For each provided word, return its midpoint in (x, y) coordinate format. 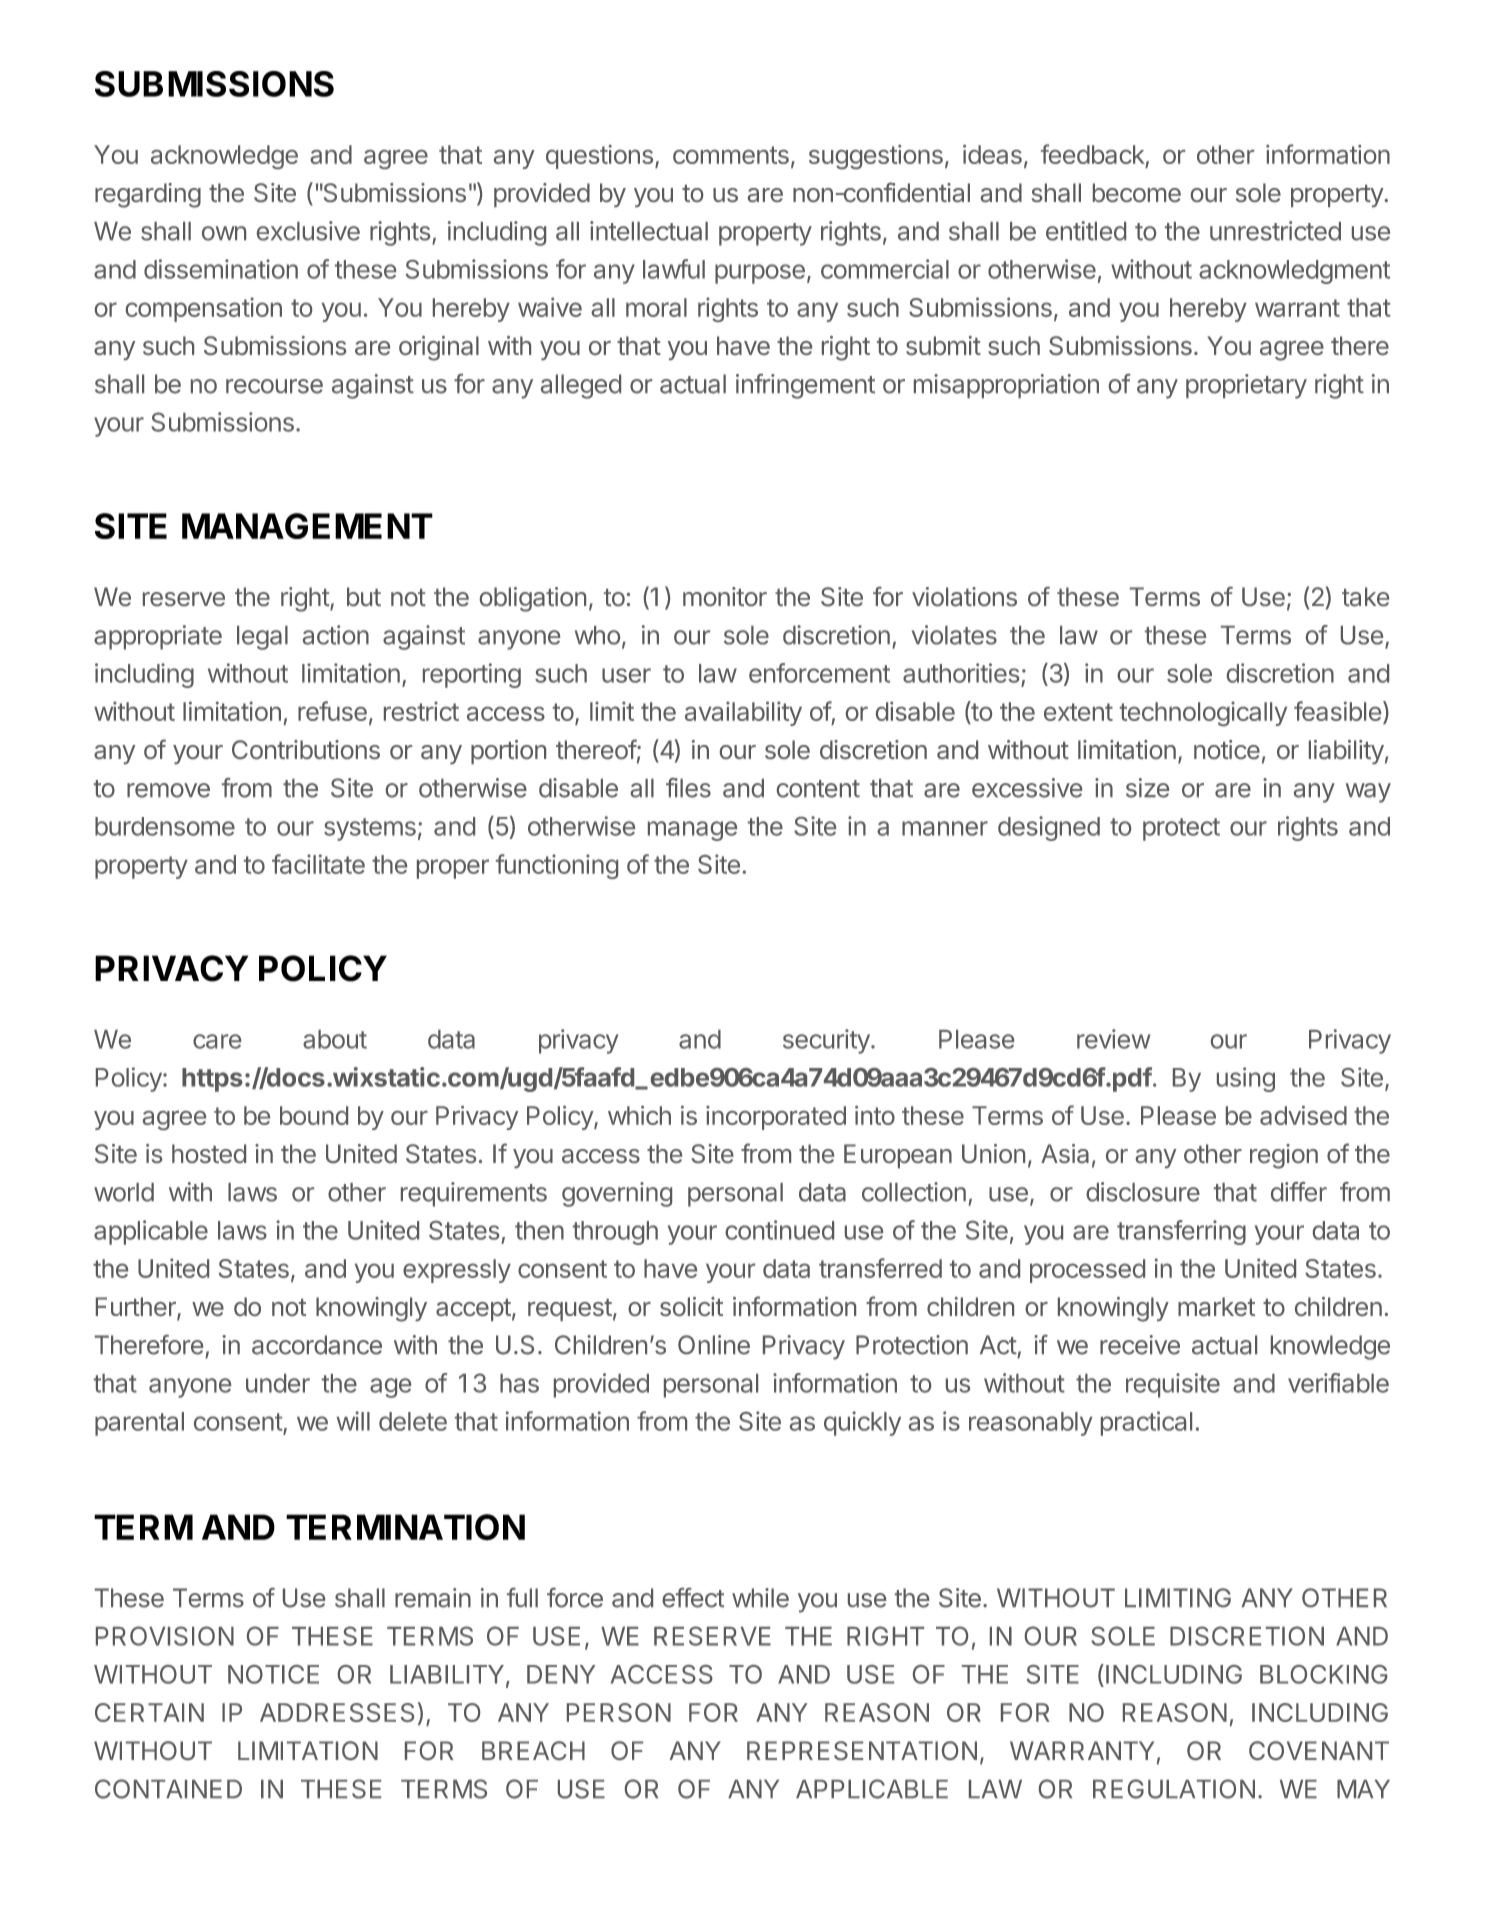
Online (714, 1345)
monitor (725, 596)
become (1137, 192)
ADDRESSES (337, 1712)
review (1114, 1039)
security (826, 1041)
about (335, 1039)
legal (262, 638)
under (278, 1383)
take (1365, 597)
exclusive (308, 231)
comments (731, 155)
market (1216, 1306)
